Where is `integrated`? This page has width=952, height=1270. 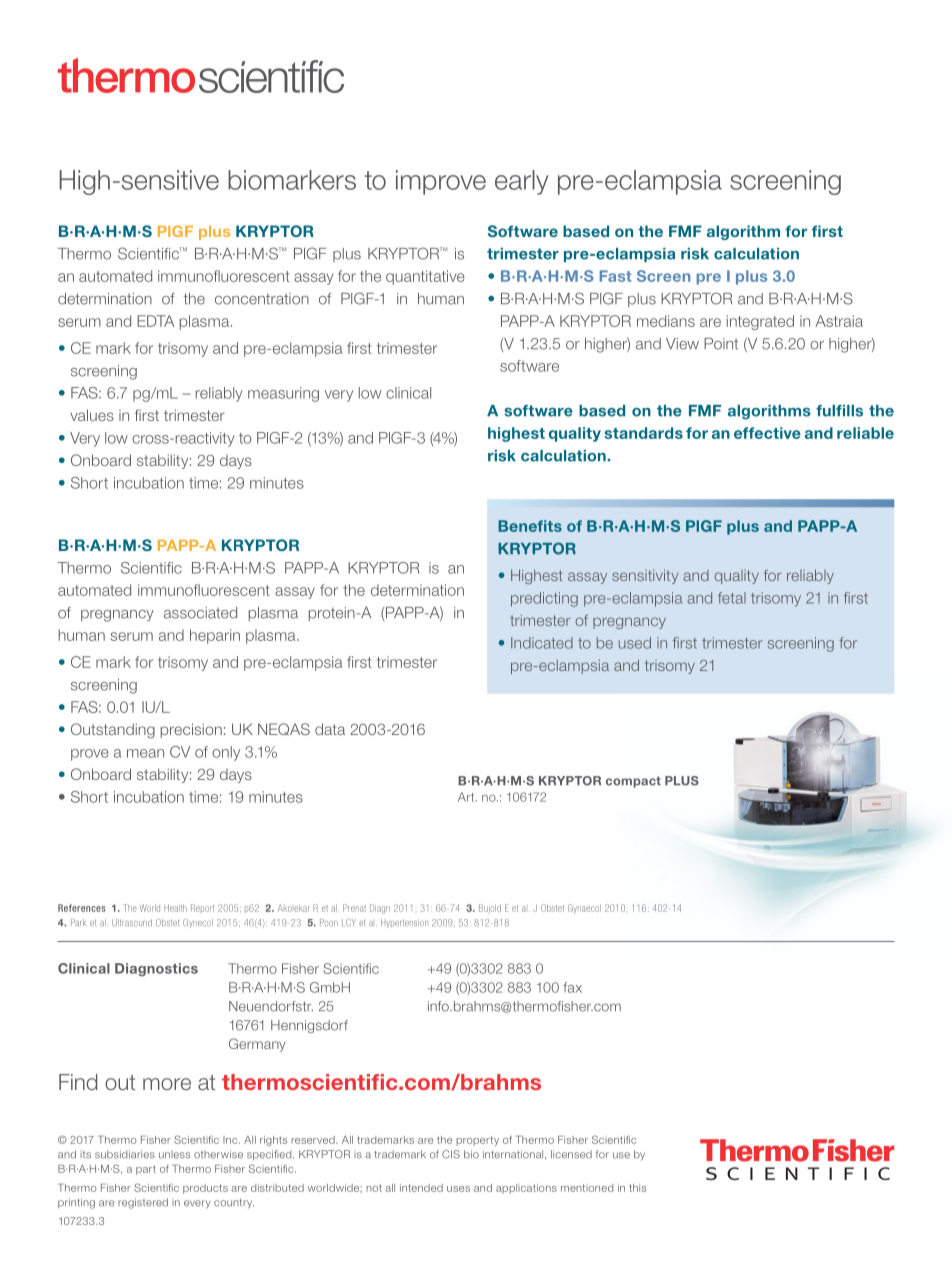
integrated is located at coordinates (760, 322).
